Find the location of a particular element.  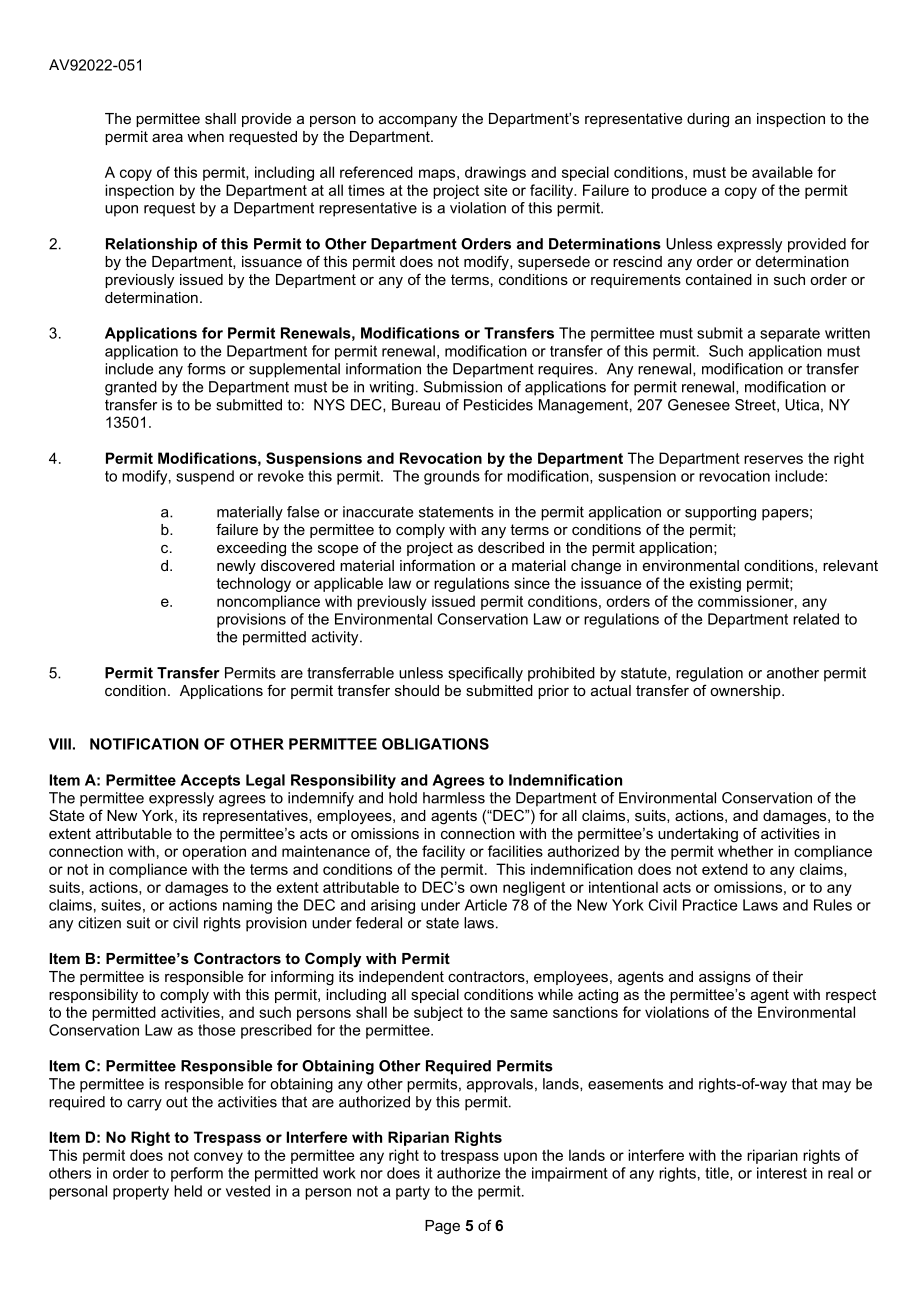

party is located at coordinates (413, 1193).
